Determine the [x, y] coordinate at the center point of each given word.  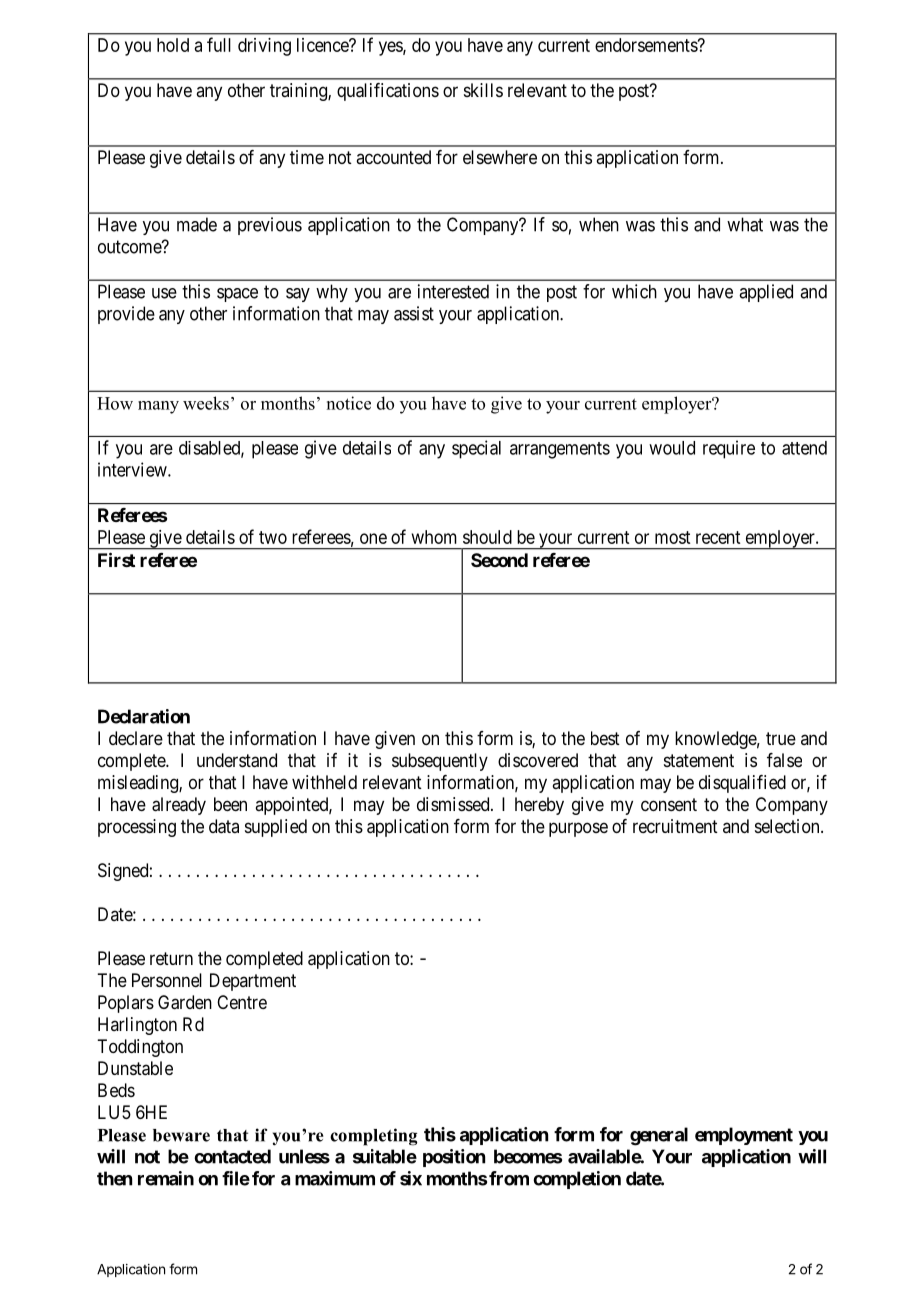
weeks [206, 403]
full [219, 44]
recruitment [675, 826]
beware [181, 1135]
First [116, 559]
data [224, 826]
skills [483, 90]
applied [766, 293]
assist [414, 313]
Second [499, 560]
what [745, 224]
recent [718, 537]
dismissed [454, 804]
